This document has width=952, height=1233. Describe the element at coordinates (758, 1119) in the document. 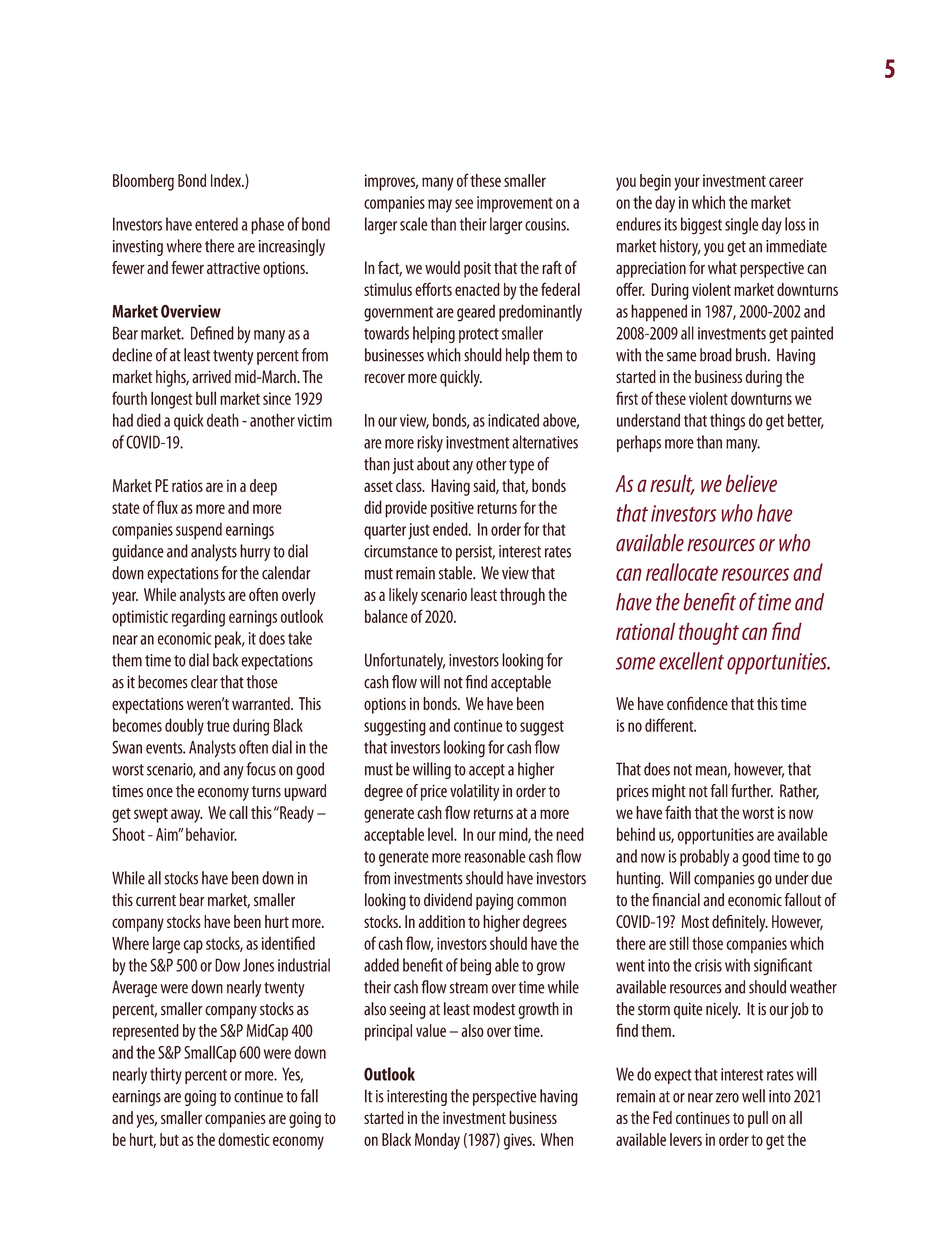

I see `pull` at that location.
